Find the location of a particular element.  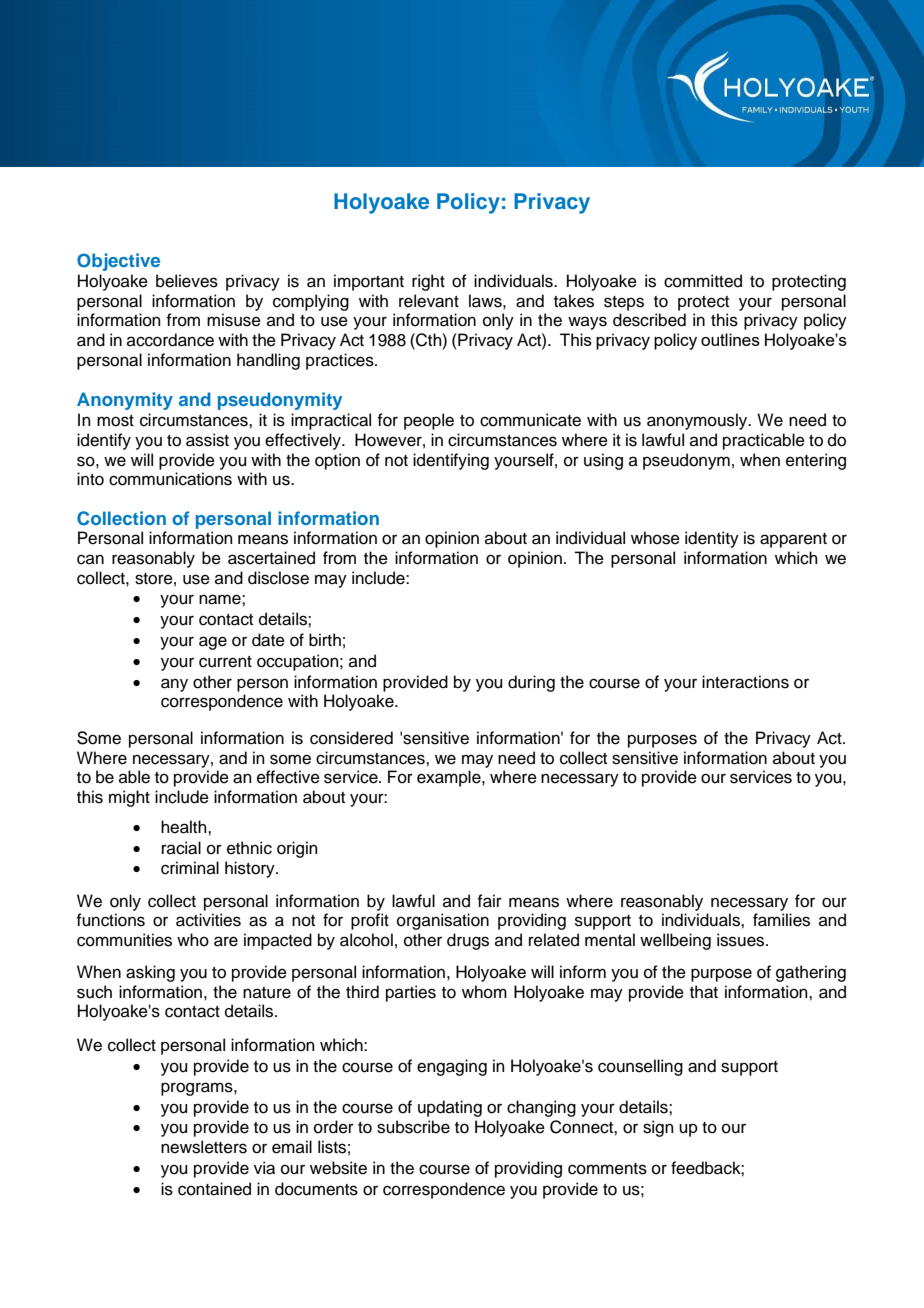

right is located at coordinates (428, 282).
